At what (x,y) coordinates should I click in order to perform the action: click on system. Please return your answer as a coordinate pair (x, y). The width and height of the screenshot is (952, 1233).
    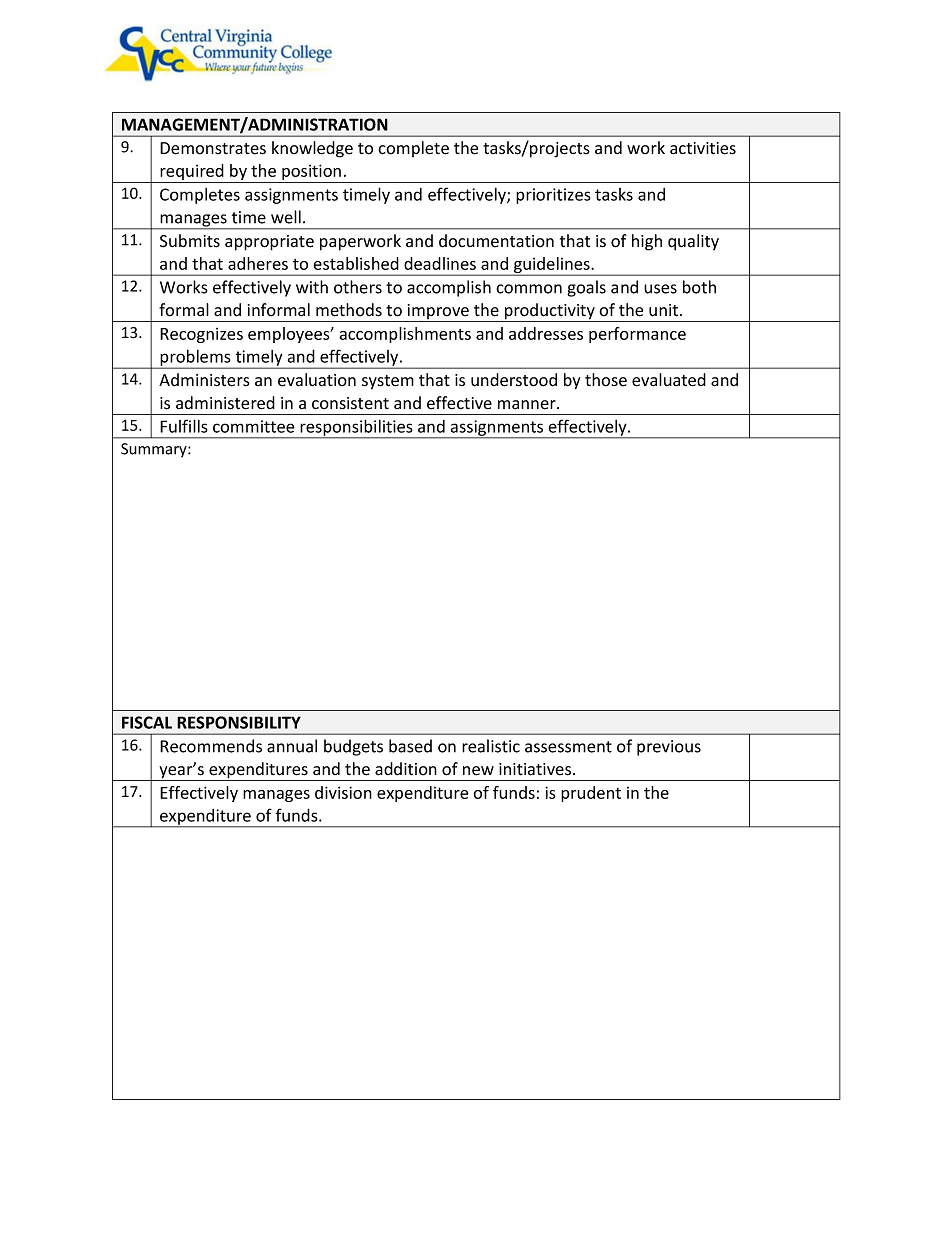
    Looking at the image, I should click on (388, 382).
